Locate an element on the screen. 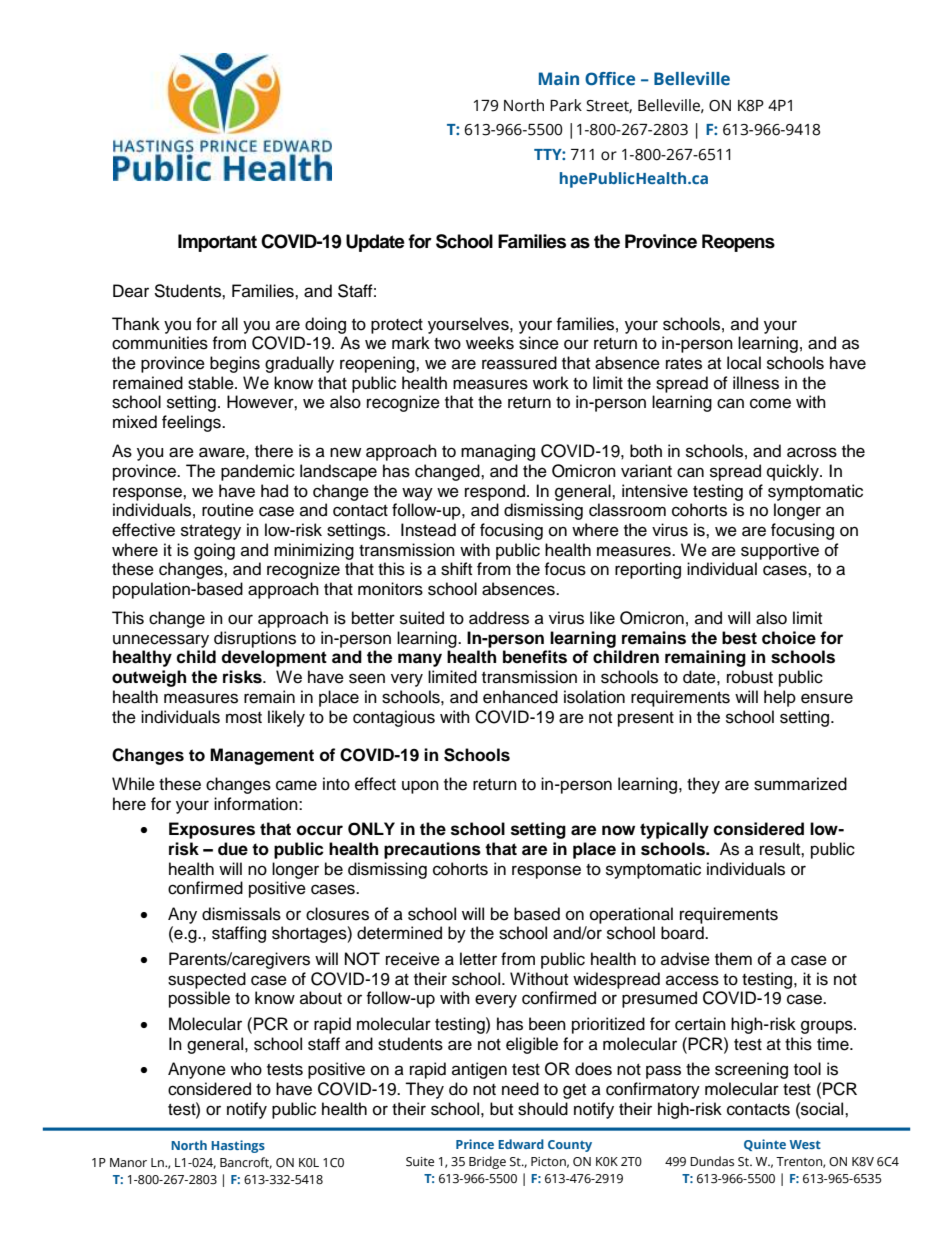  Park is located at coordinates (566, 105).
